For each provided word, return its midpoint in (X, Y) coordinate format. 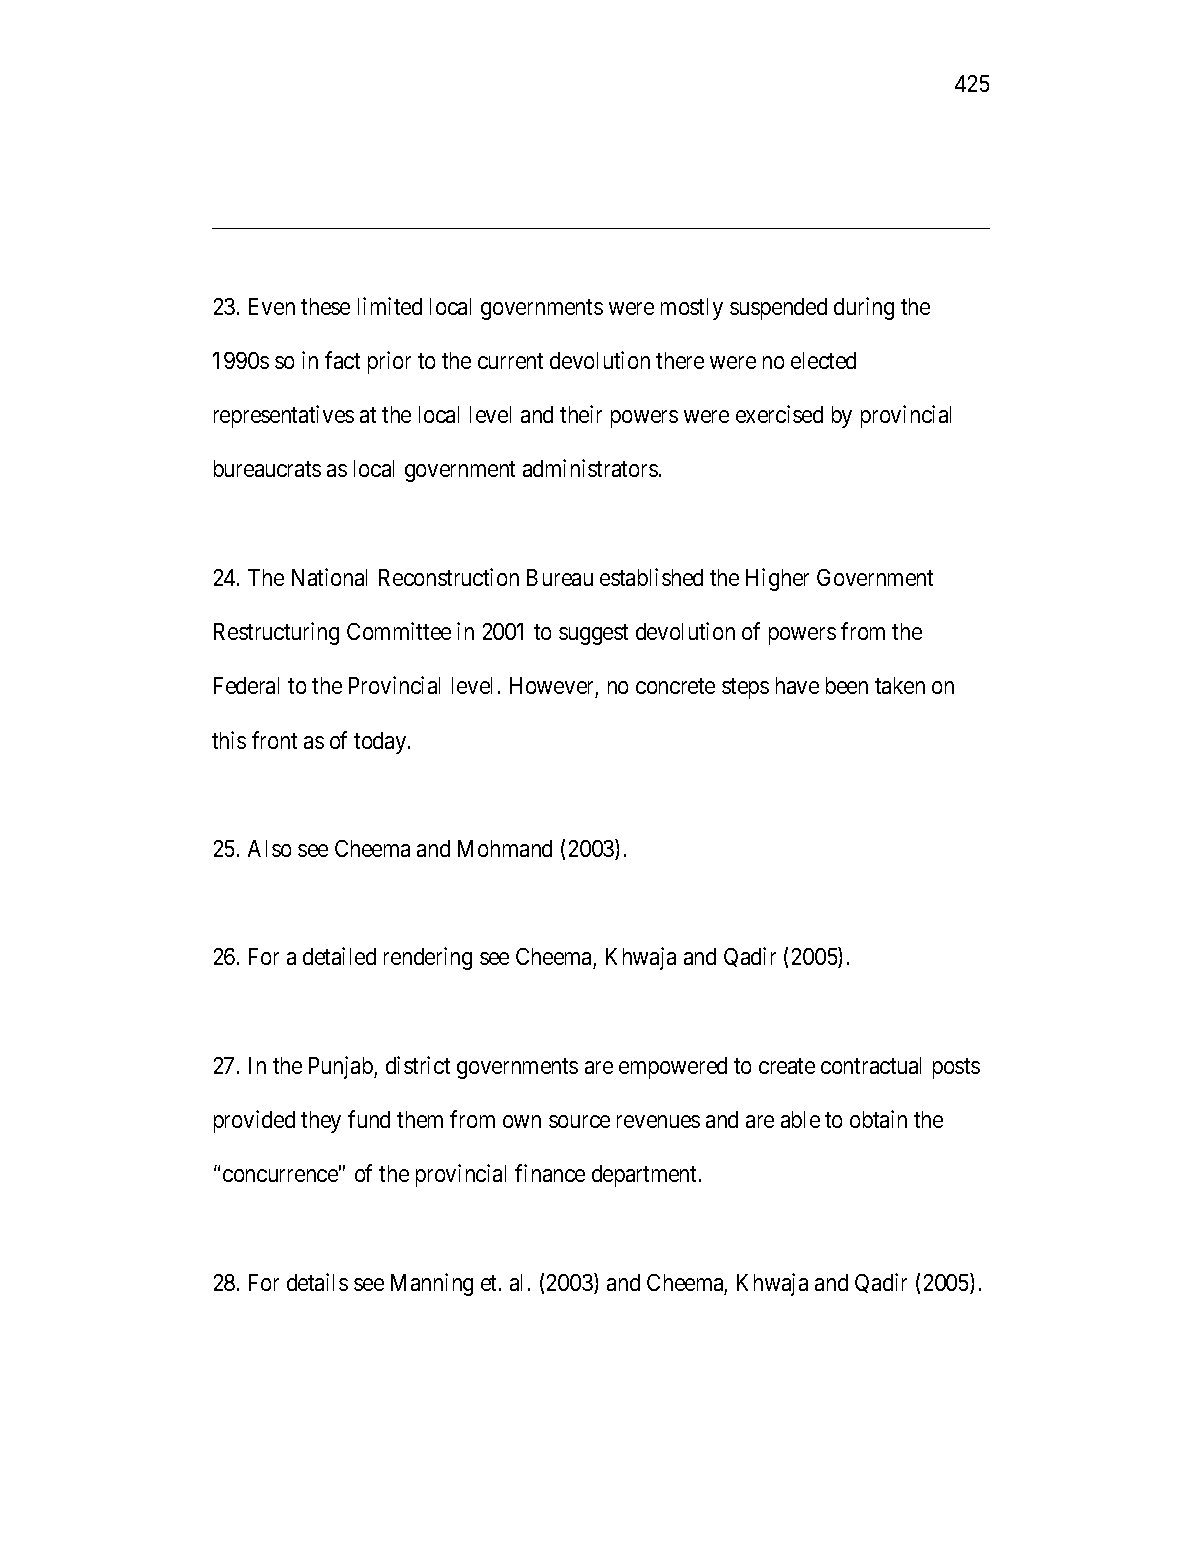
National (329, 577)
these (325, 306)
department (646, 1176)
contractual (871, 1065)
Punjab (342, 1067)
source (579, 1121)
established (651, 577)
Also (269, 848)
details (317, 1282)
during (864, 308)
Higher (777, 579)
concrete (675, 686)
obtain (878, 1119)
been (847, 685)
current (510, 361)
